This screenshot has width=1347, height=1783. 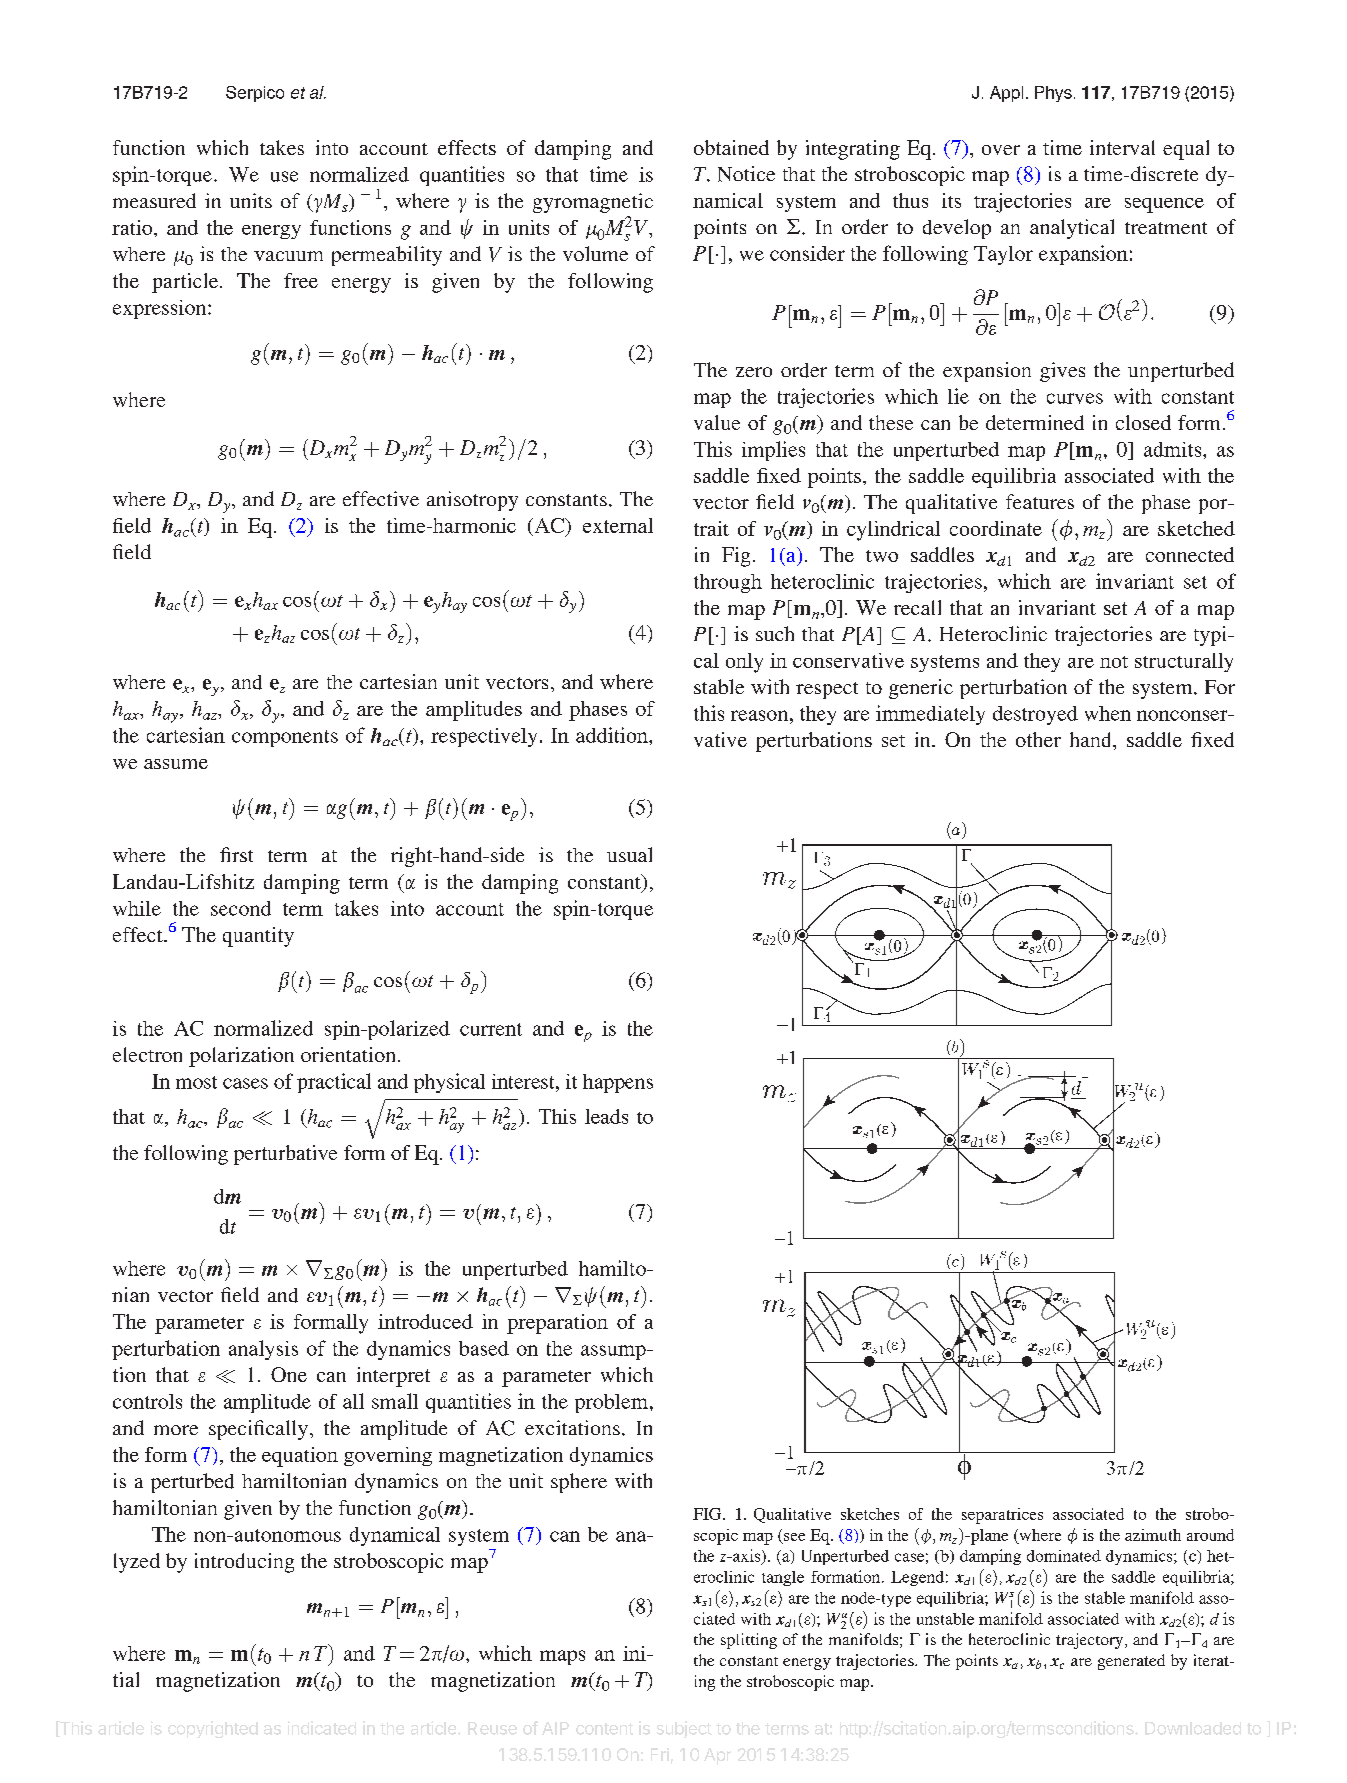 What do you see at coordinates (472, 501) in the screenshot?
I see `anisotropy` at bounding box center [472, 501].
